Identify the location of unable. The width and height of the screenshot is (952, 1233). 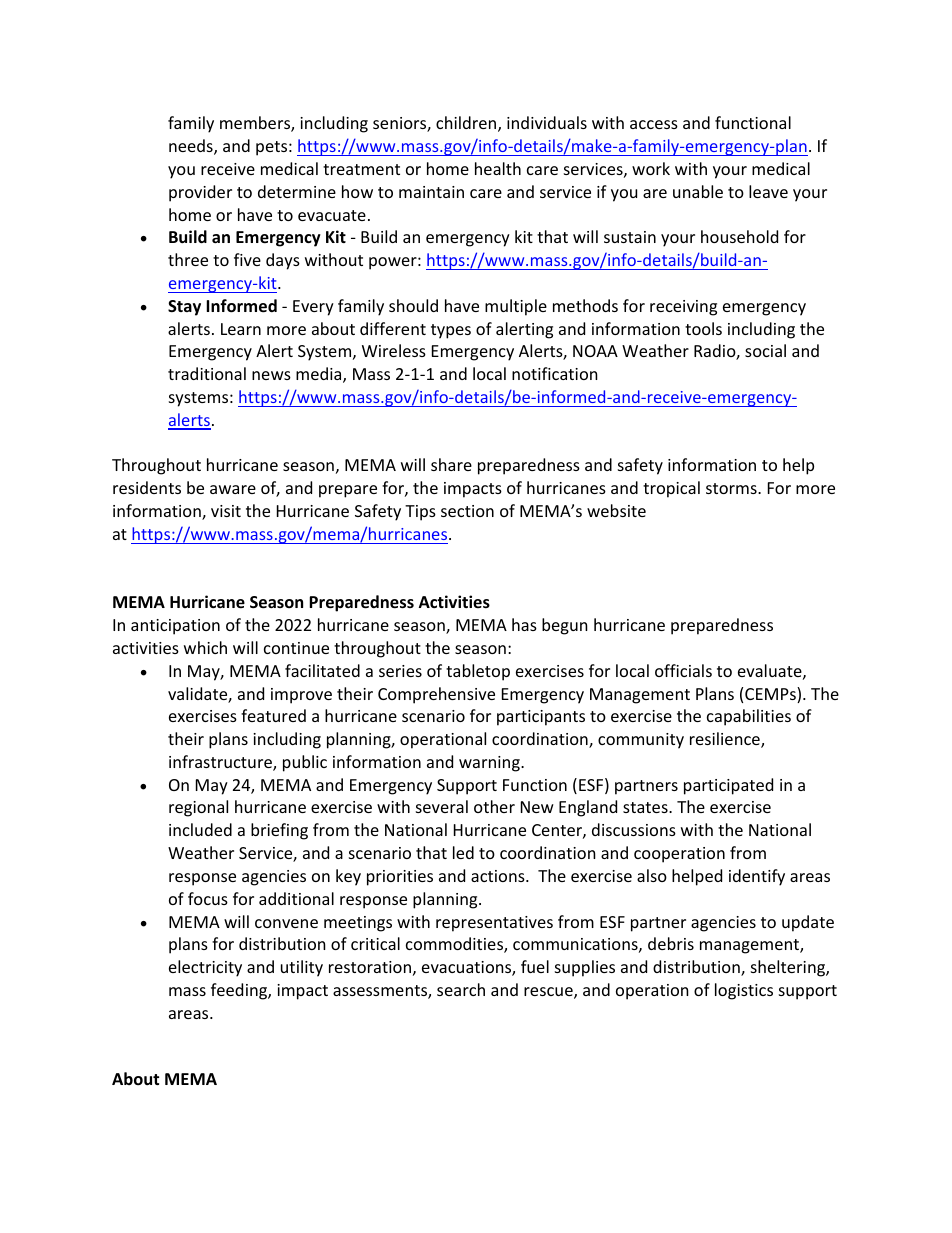
(698, 191).
